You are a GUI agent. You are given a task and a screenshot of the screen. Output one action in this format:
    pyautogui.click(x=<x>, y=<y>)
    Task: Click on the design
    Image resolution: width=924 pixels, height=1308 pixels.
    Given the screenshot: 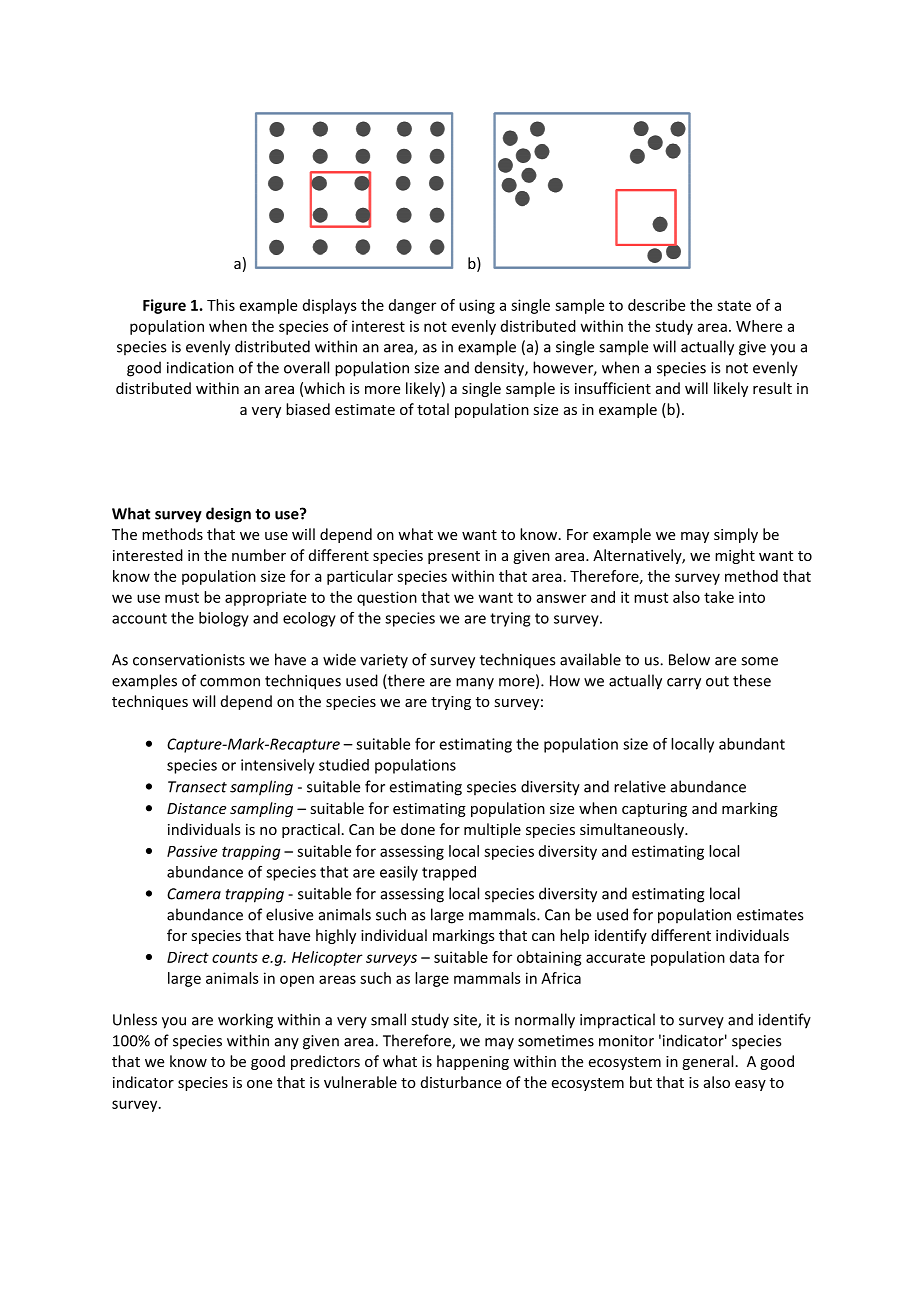 What is the action you would take?
    pyautogui.click(x=228, y=515)
